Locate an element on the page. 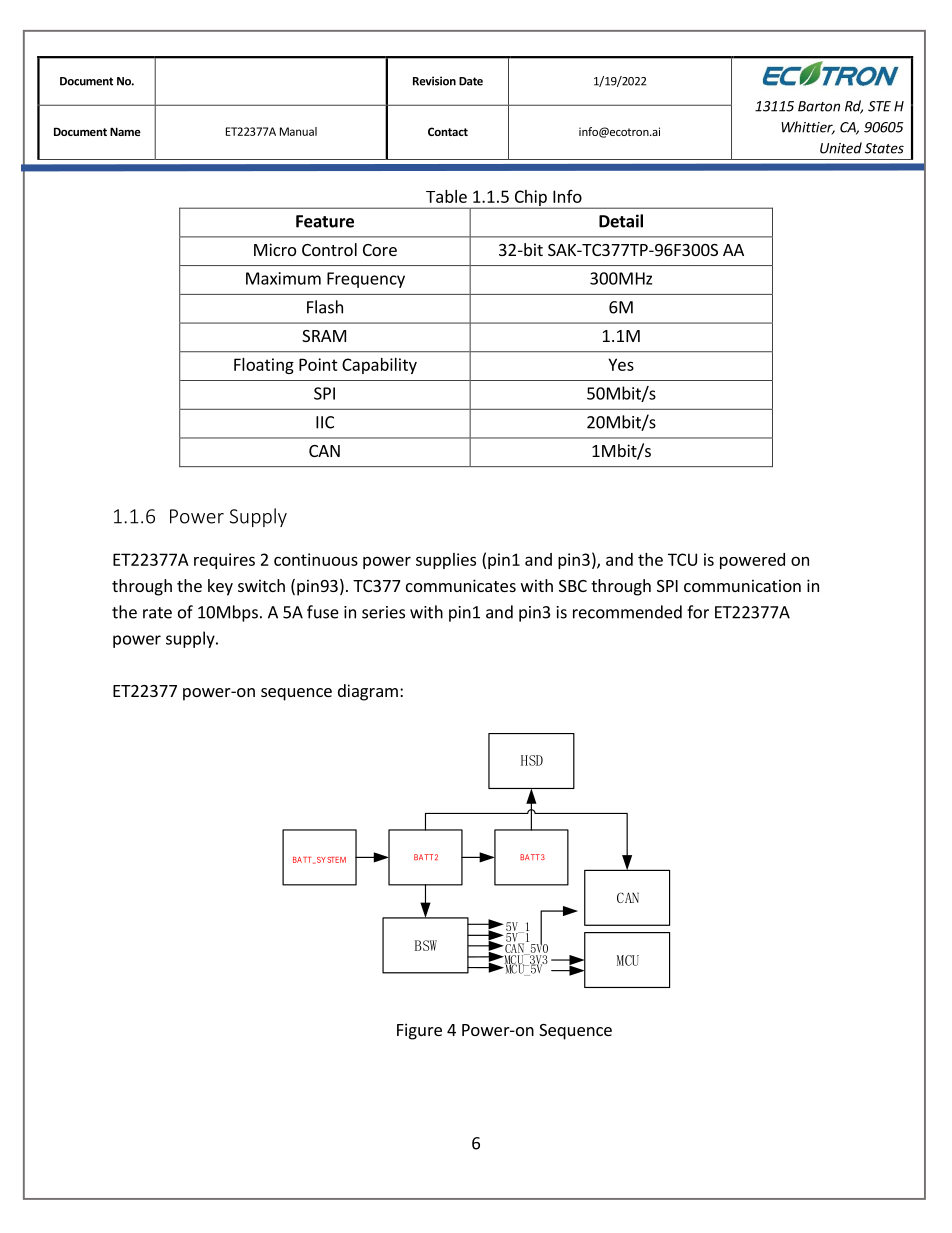 The width and height of the page is (952, 1233). diagram is located at coordinates (368, 692).
